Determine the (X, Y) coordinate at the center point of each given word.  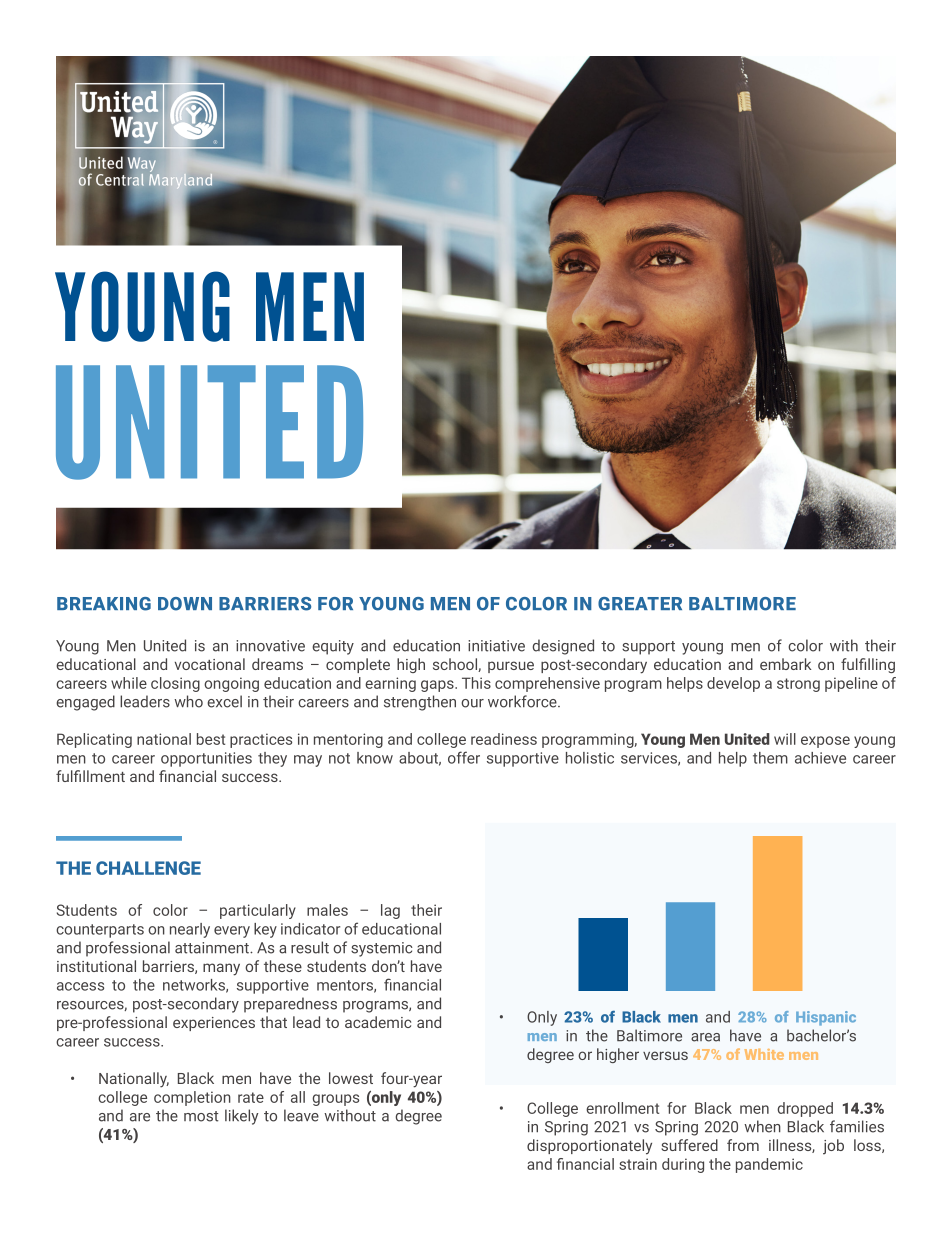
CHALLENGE (148, 868)
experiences (214, 1024)
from (743, 1145)
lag (390, 911)
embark (785, 664)
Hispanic (826, 1018)
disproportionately (589, 1147)
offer (464, 757)
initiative (496, 646)
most (201, 1116)
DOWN (185, 604)
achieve (820, 758)
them (770, 758)
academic (378, 1022)
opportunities (206, 759)
